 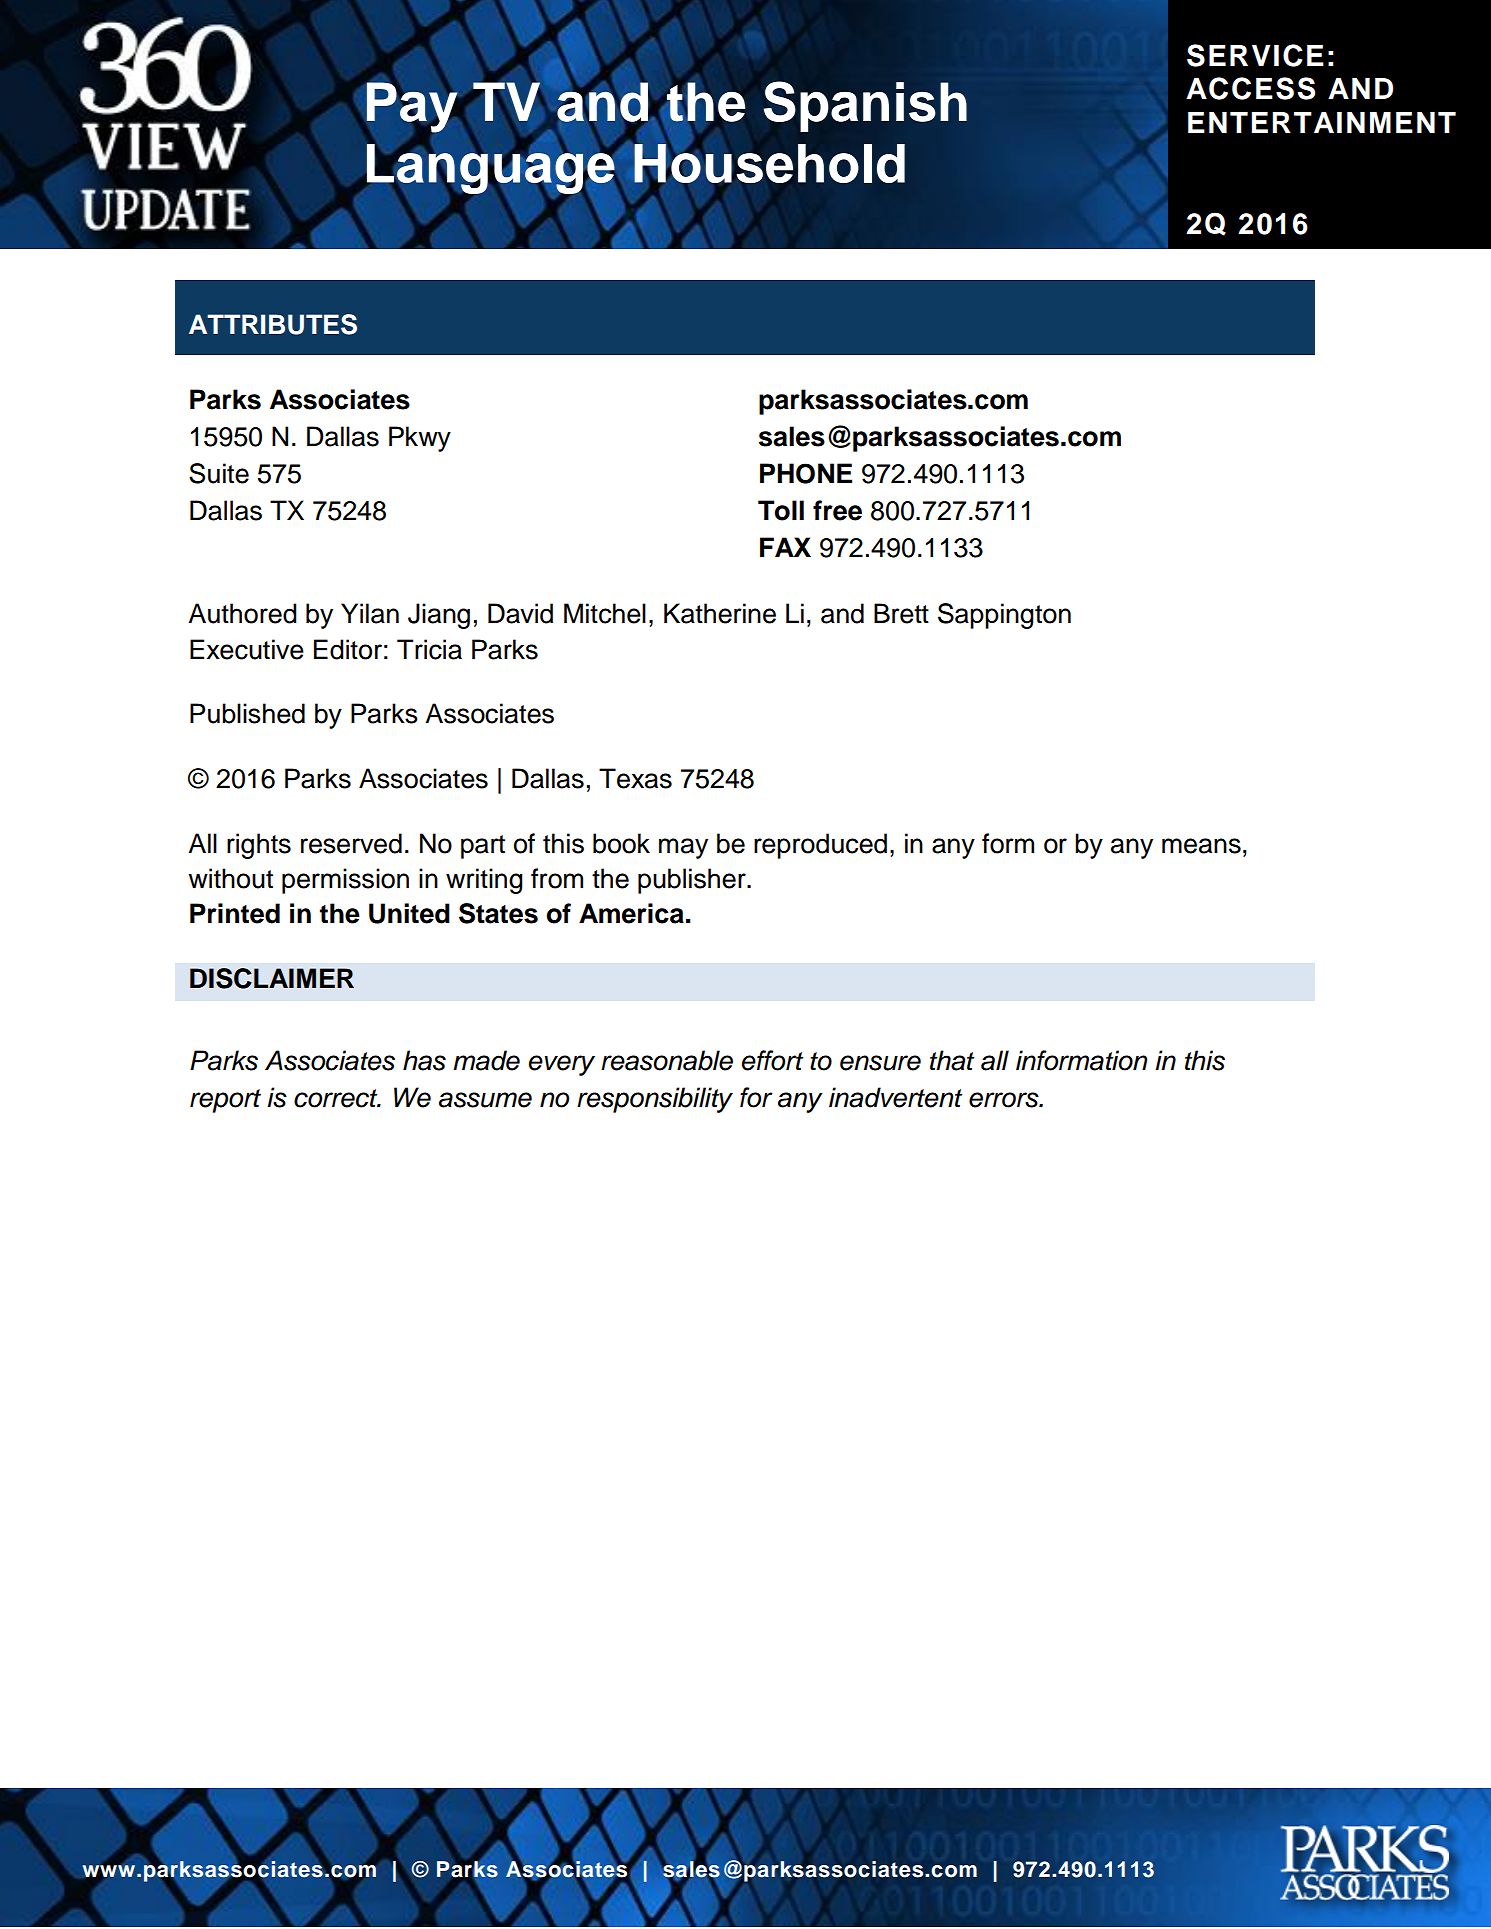 I want to click on effort, so click(x=773, y=1060).
